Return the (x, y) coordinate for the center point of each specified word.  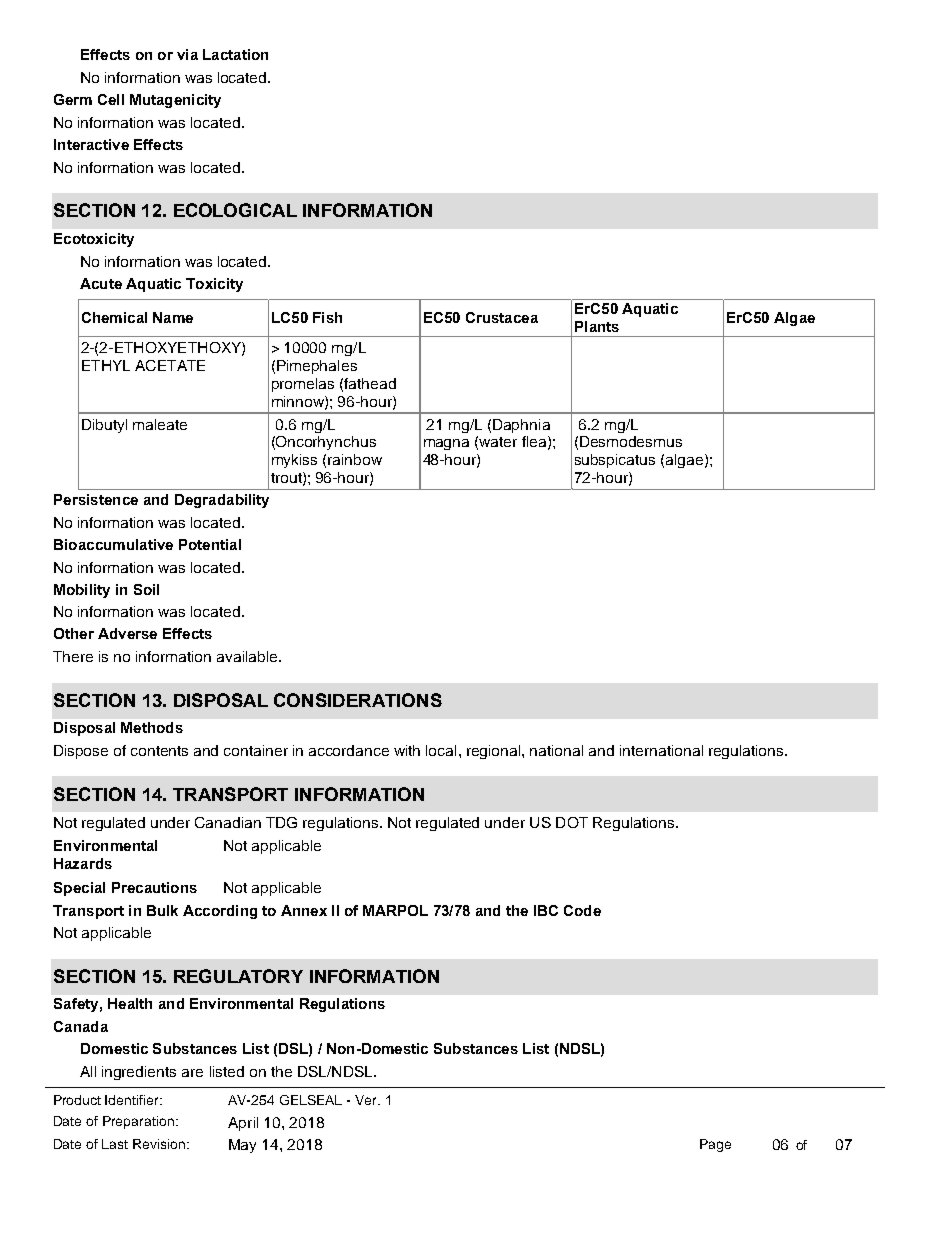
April (243, 1124)
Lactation (235, 54)
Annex (304, 910)
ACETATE (170, 365)
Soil (146, 589)
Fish (327, 317)
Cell (111, 99)
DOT (572, 822)
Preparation (138, 1122)
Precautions (154, 887)
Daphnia (521, 426)
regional (495, 752)
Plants (597, 326)
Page (715, 1145)
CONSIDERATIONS (358, 700)
